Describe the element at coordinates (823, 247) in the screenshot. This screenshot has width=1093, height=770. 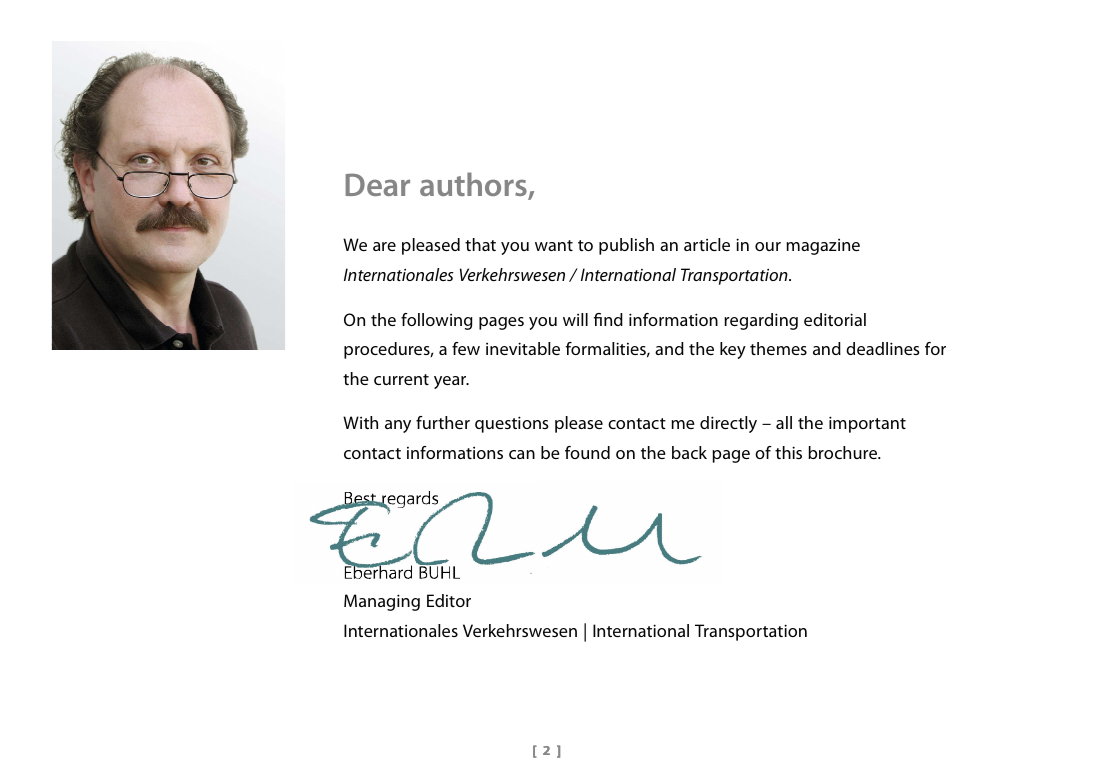
I see `magazine` at that location.
